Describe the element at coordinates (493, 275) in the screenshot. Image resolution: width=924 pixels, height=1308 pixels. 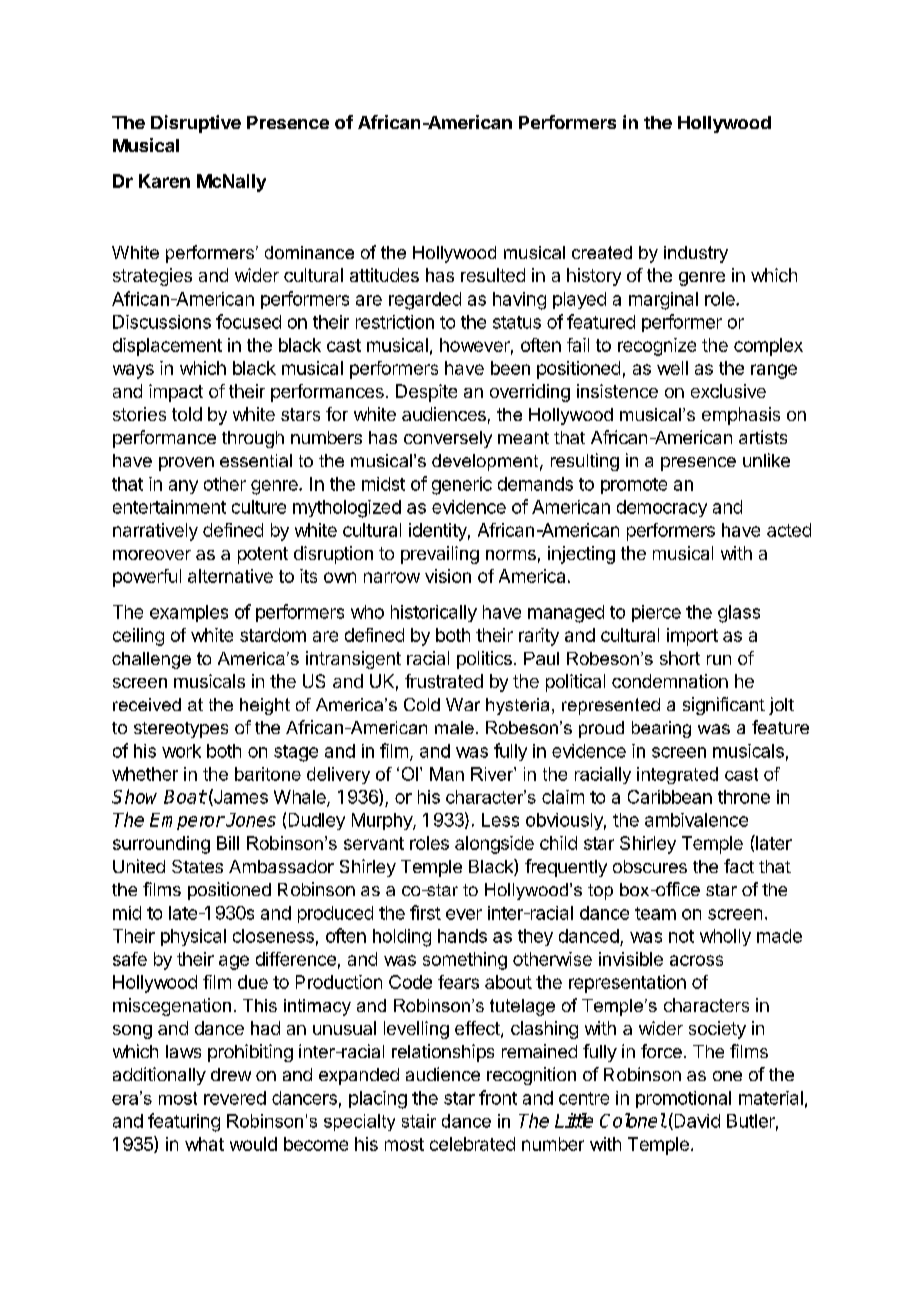
I see `resulted` at that location.
